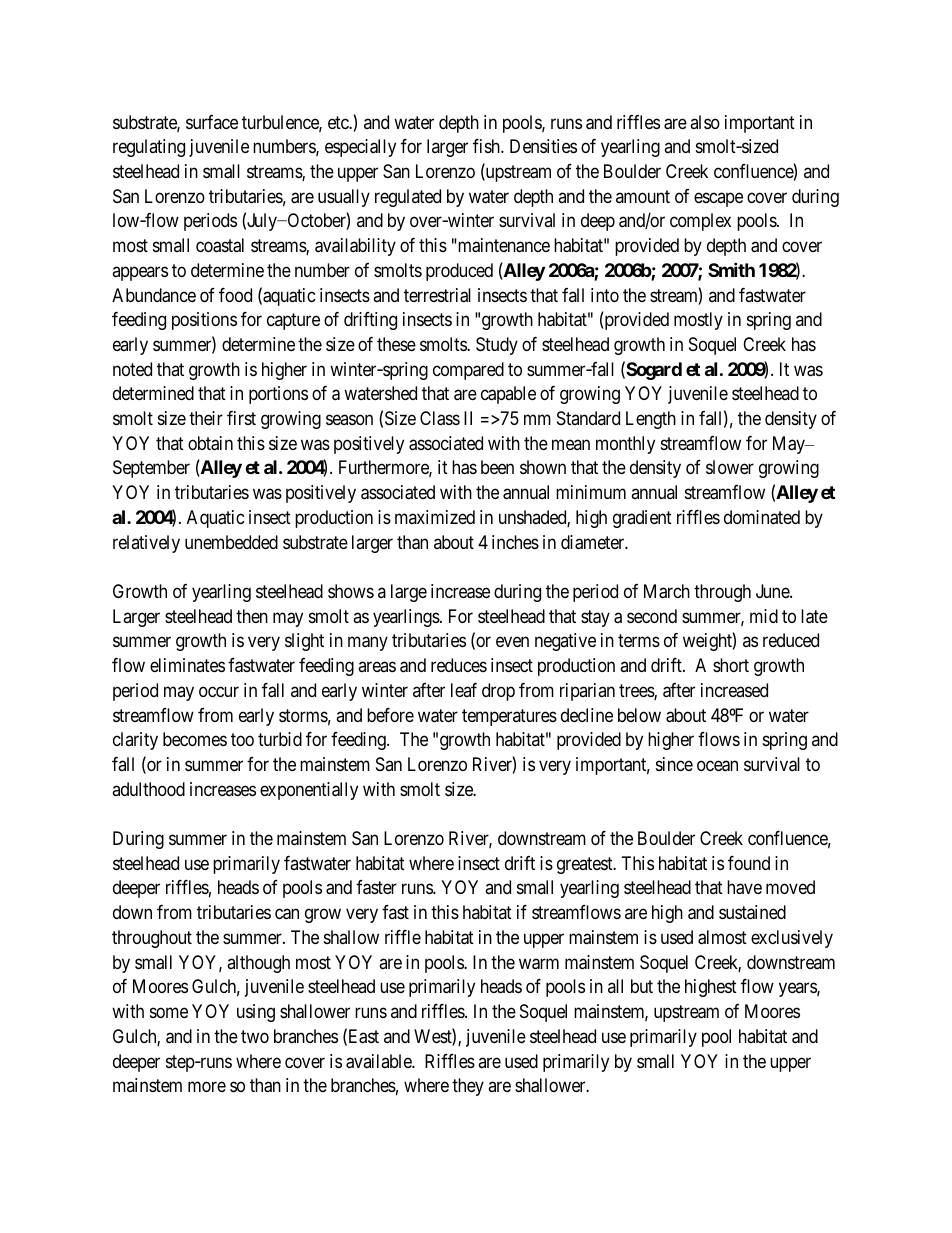  Describe the element at coordinates (206, 418) in the image. I see `their` at that location.
